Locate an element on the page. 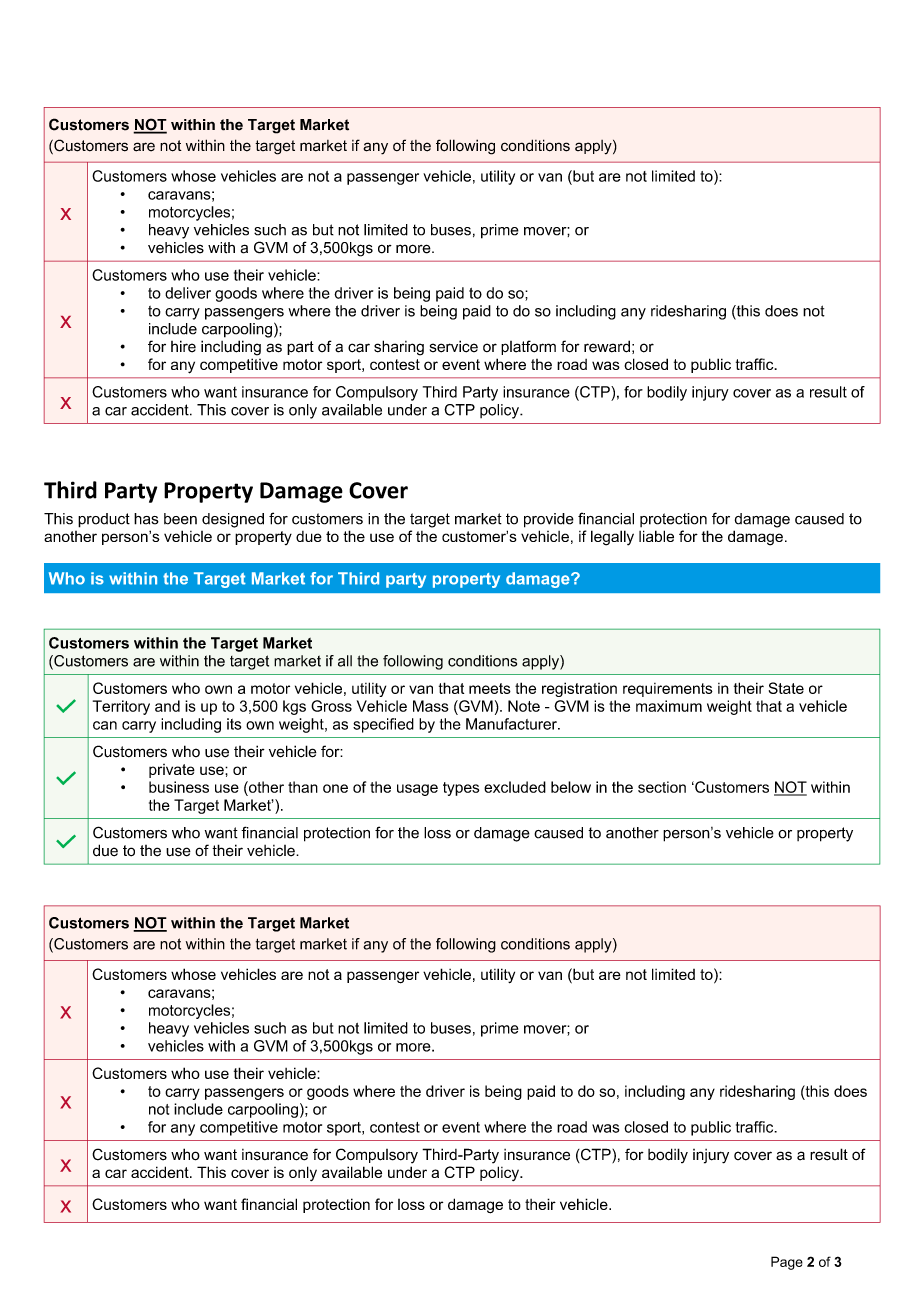 The image size is (924, 1308). reward is located at coordinates (607, 346).
